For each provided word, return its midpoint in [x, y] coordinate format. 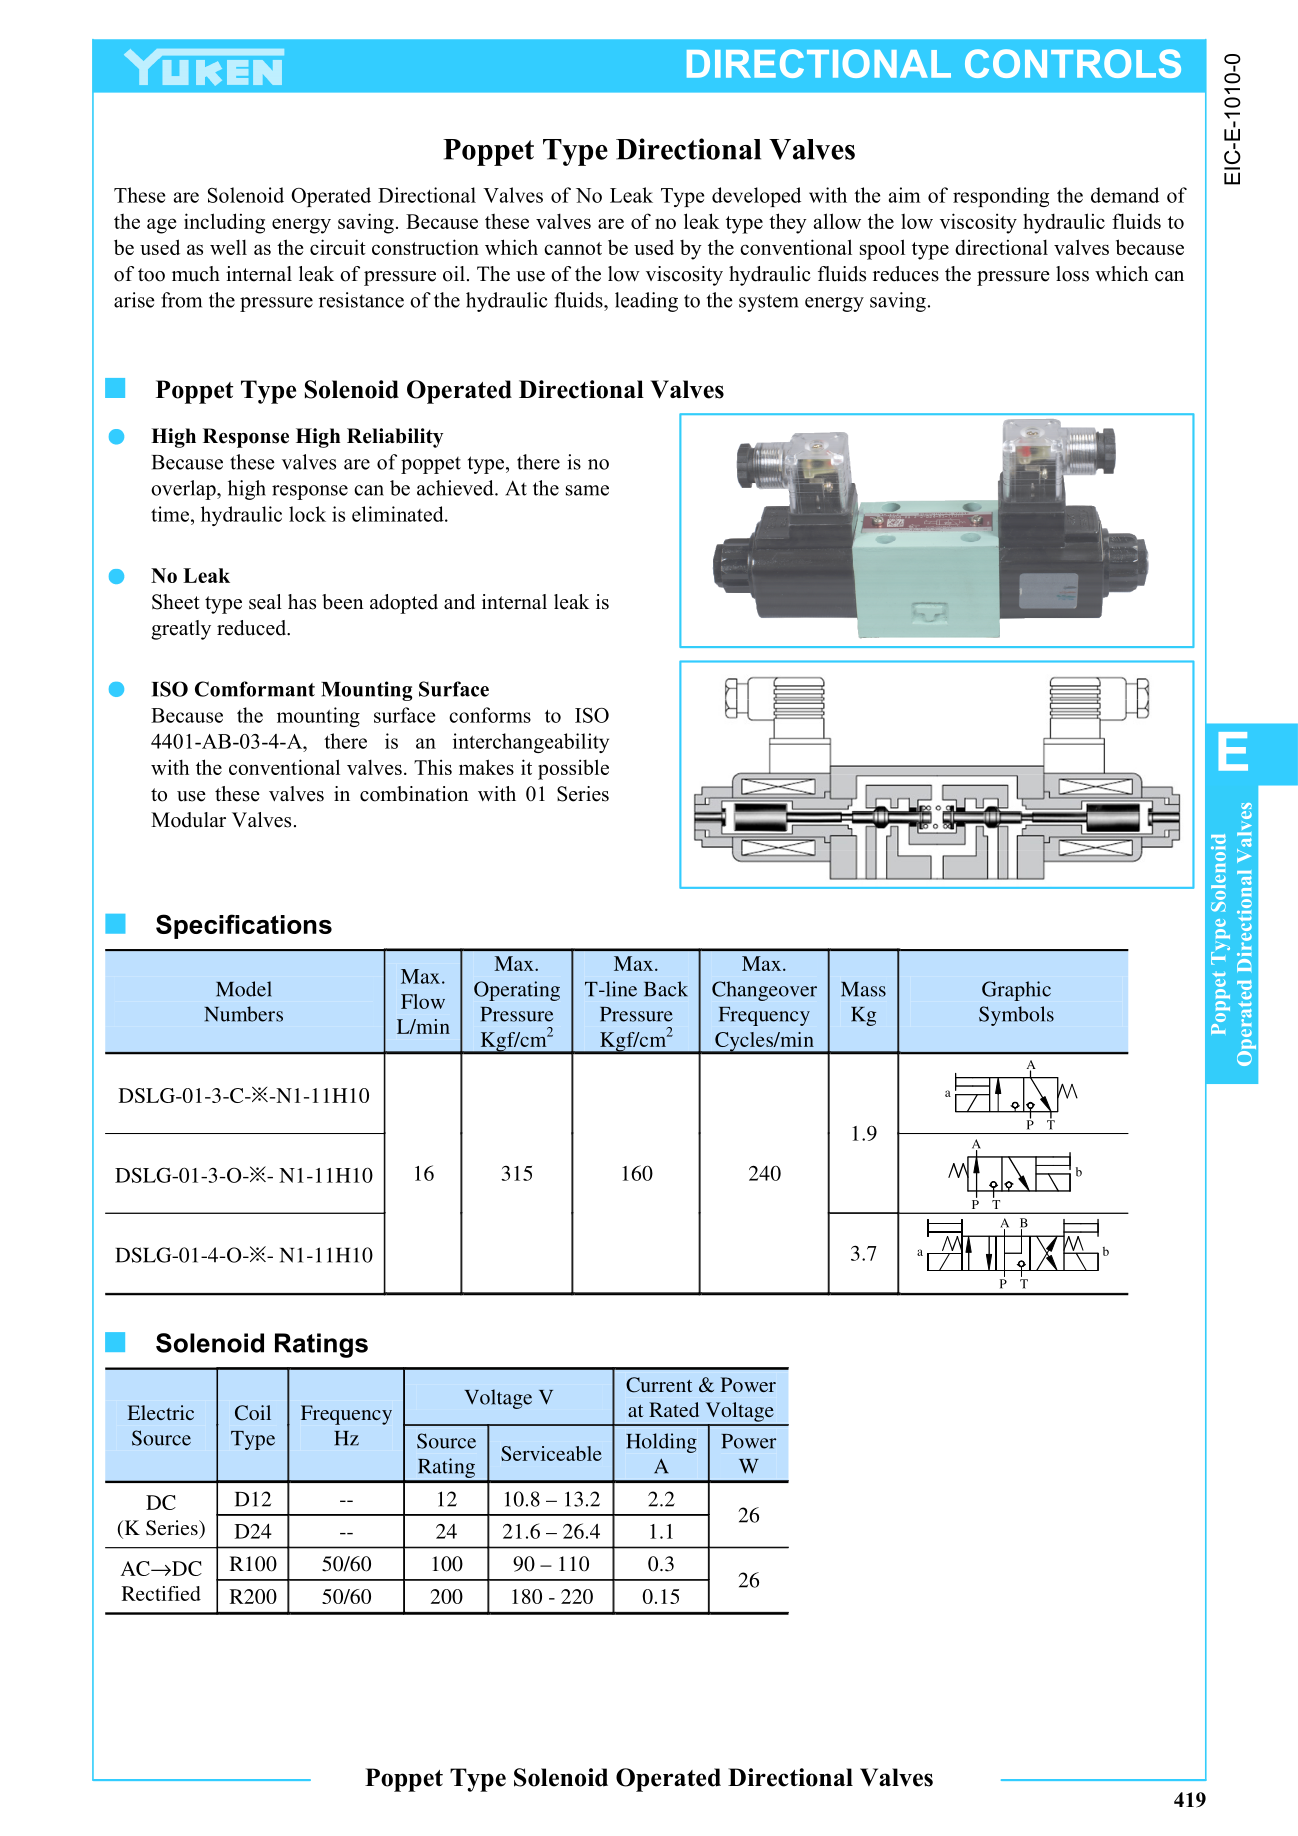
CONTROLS [1073, 63]
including [224, 223]
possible [573, 769]
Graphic [1016, 991]
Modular [188, 820]
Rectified [161, 1593]
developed [756, 197]
